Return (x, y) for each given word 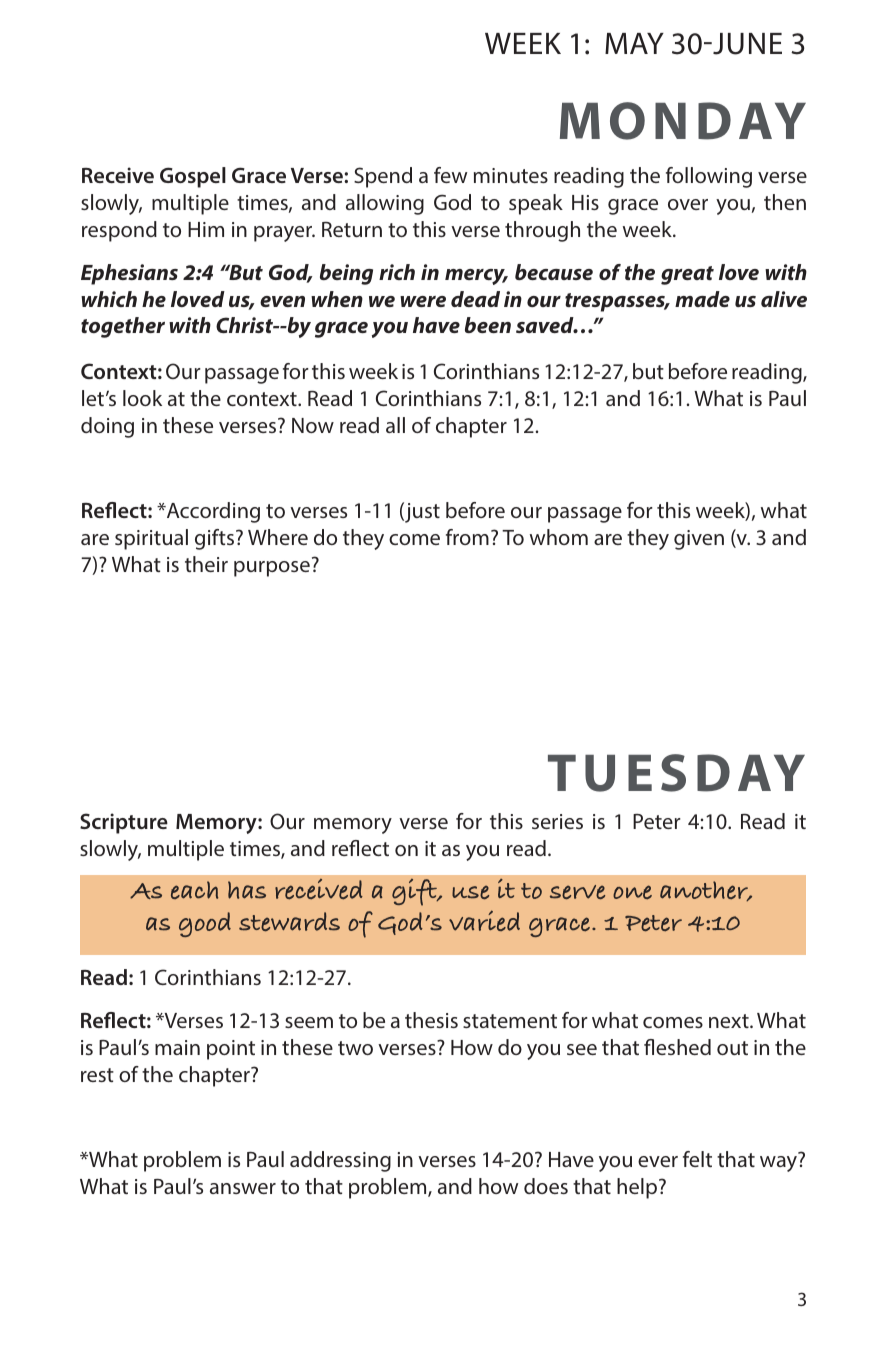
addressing (340, 1161)
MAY (634, 43)
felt (697, 1159)
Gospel (193, 177)
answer (243, 1188)
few (450, 175)
